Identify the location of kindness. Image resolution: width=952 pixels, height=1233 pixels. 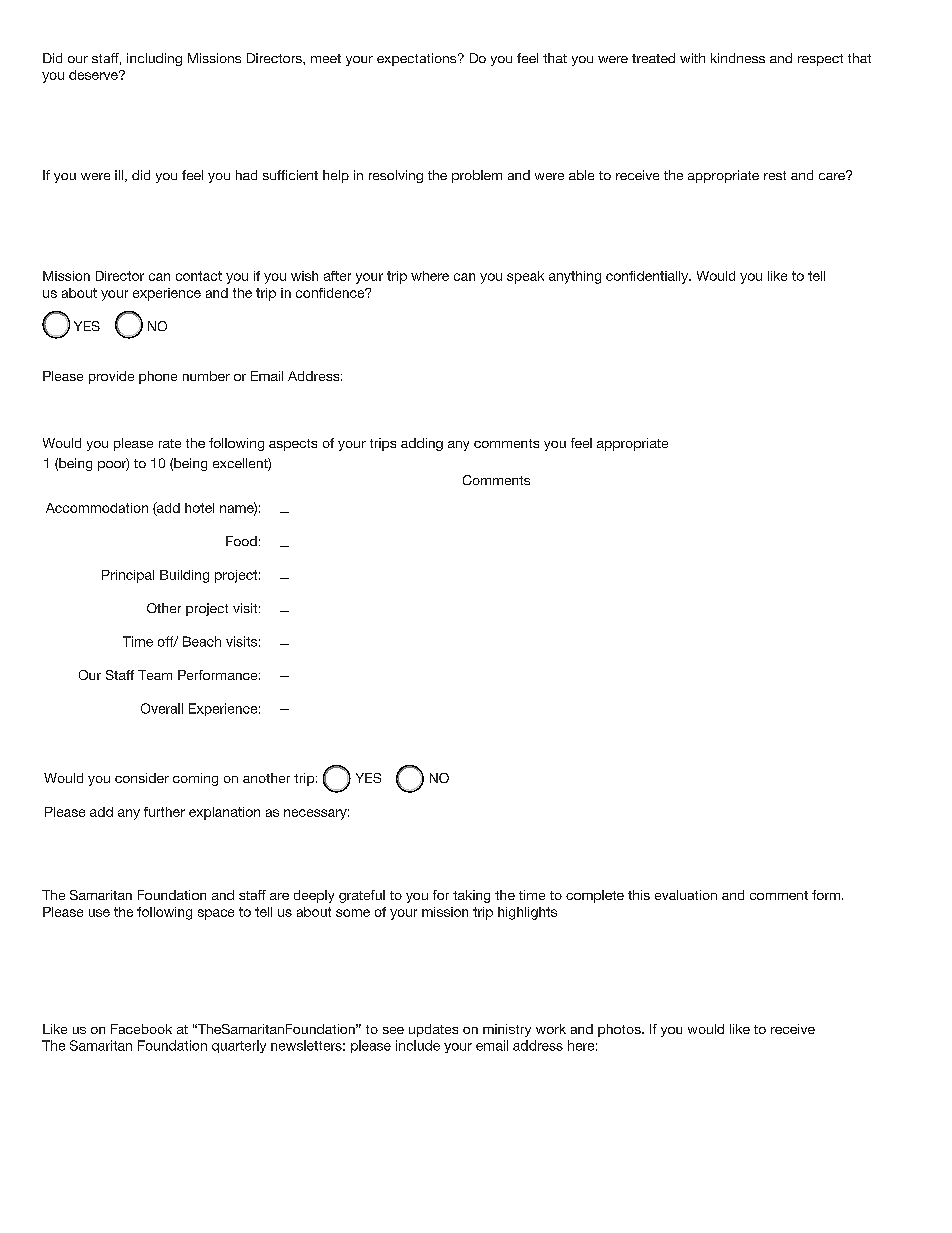
(738, 58).
